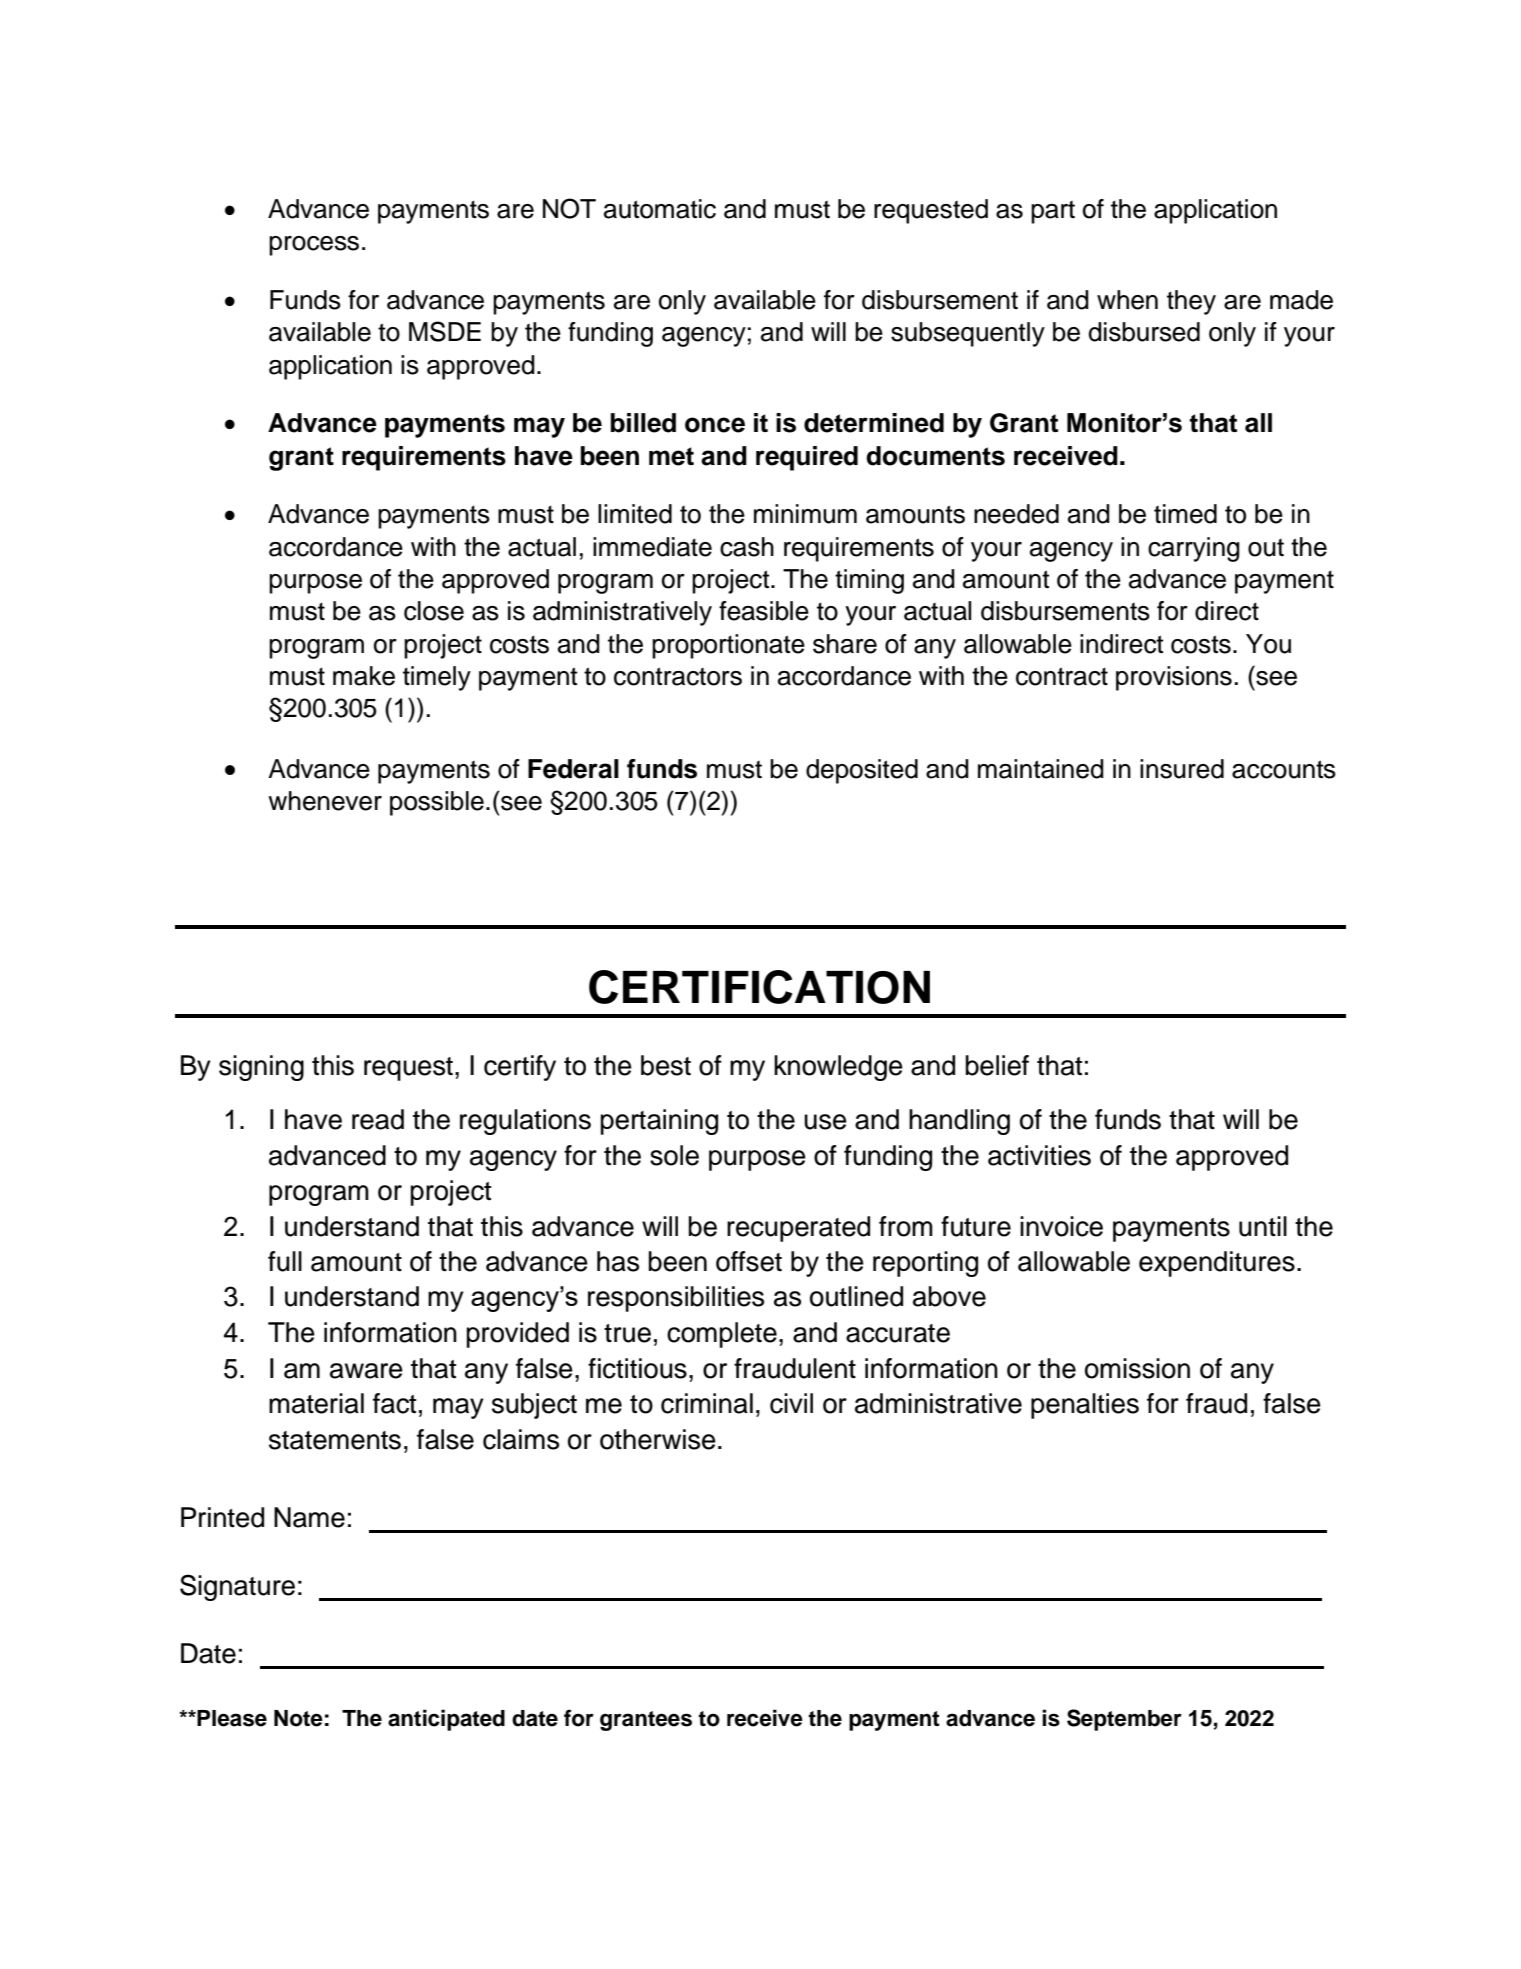  I want to click on omission, so click(1137, 1368).
